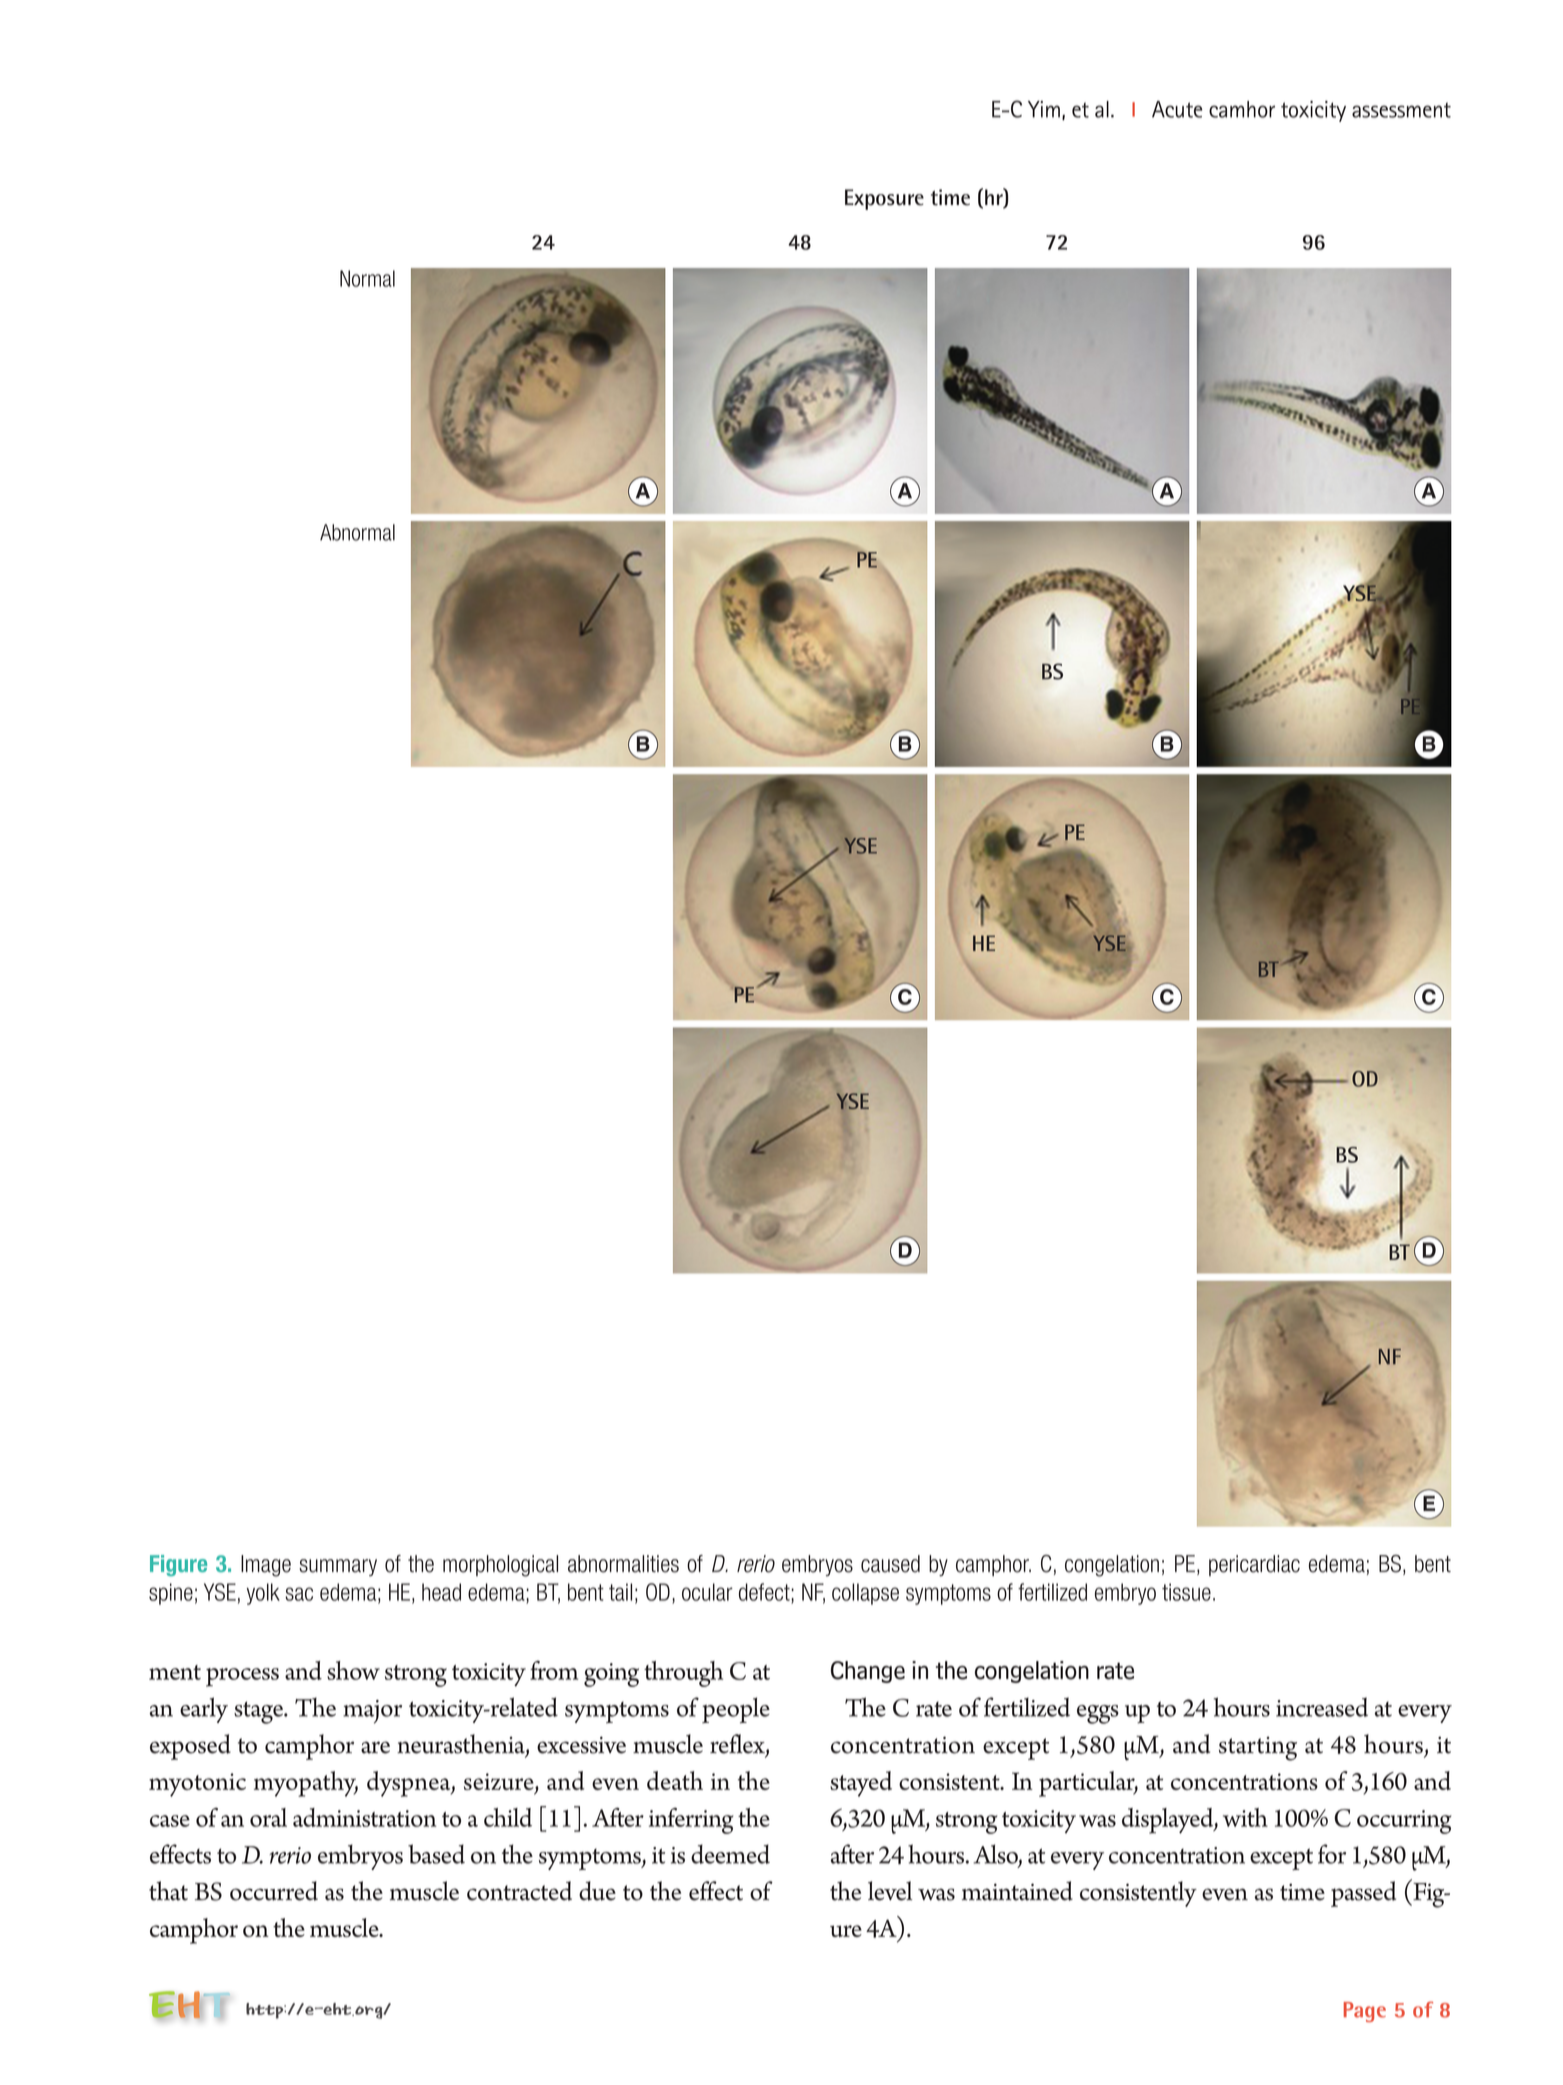 The height and width of the screenshot is (2085, 1563). I want to click on Image, so click(266, 1566).
